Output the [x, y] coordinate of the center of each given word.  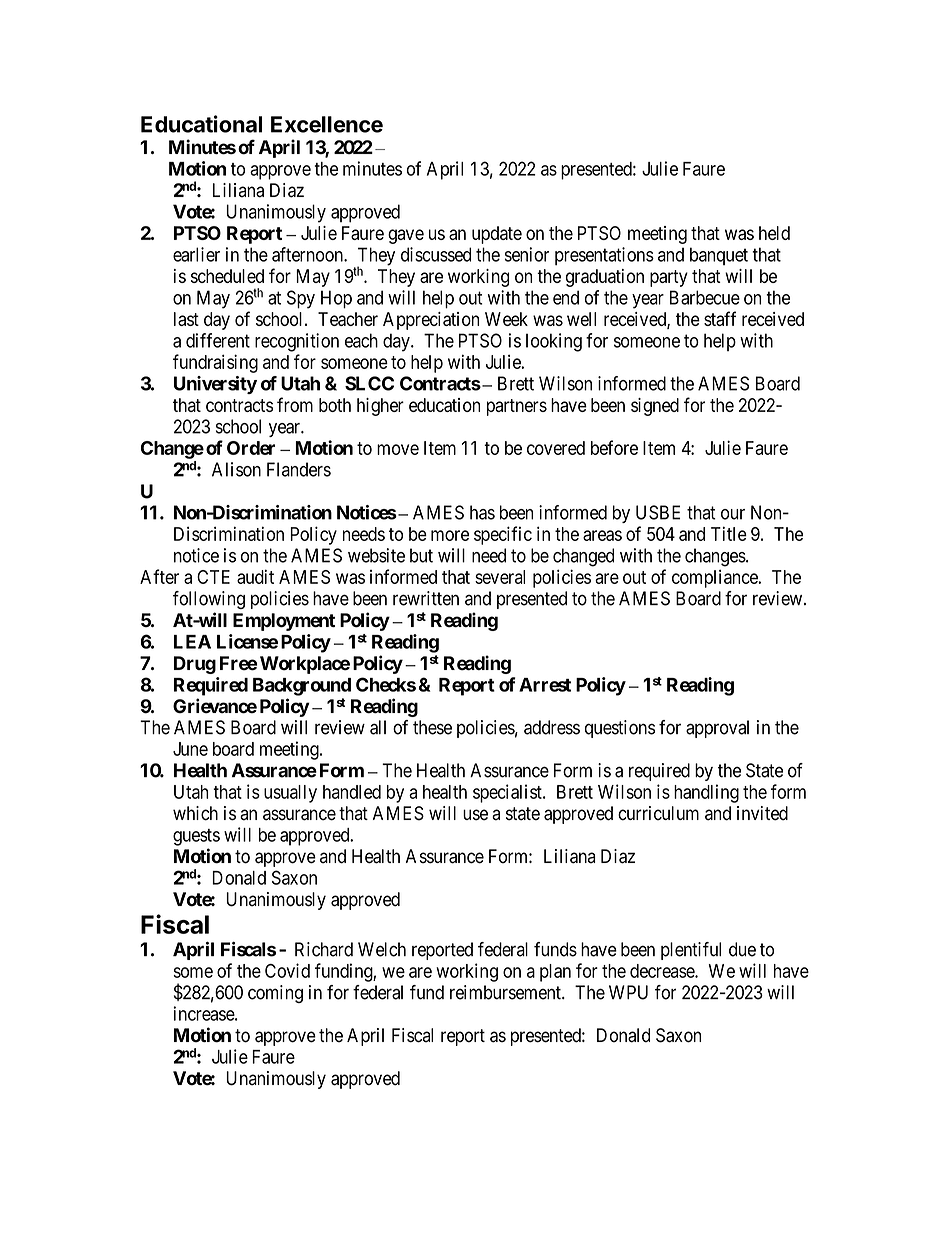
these [432, 727]
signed [655, 407]
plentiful [691, 951]
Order [251, 448]
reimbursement [506, 992]
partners [517, 407]
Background [302, 687]
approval [717, 729]
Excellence [327, 124]
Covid [287, 970]
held [774, 233]
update [497, 235]
